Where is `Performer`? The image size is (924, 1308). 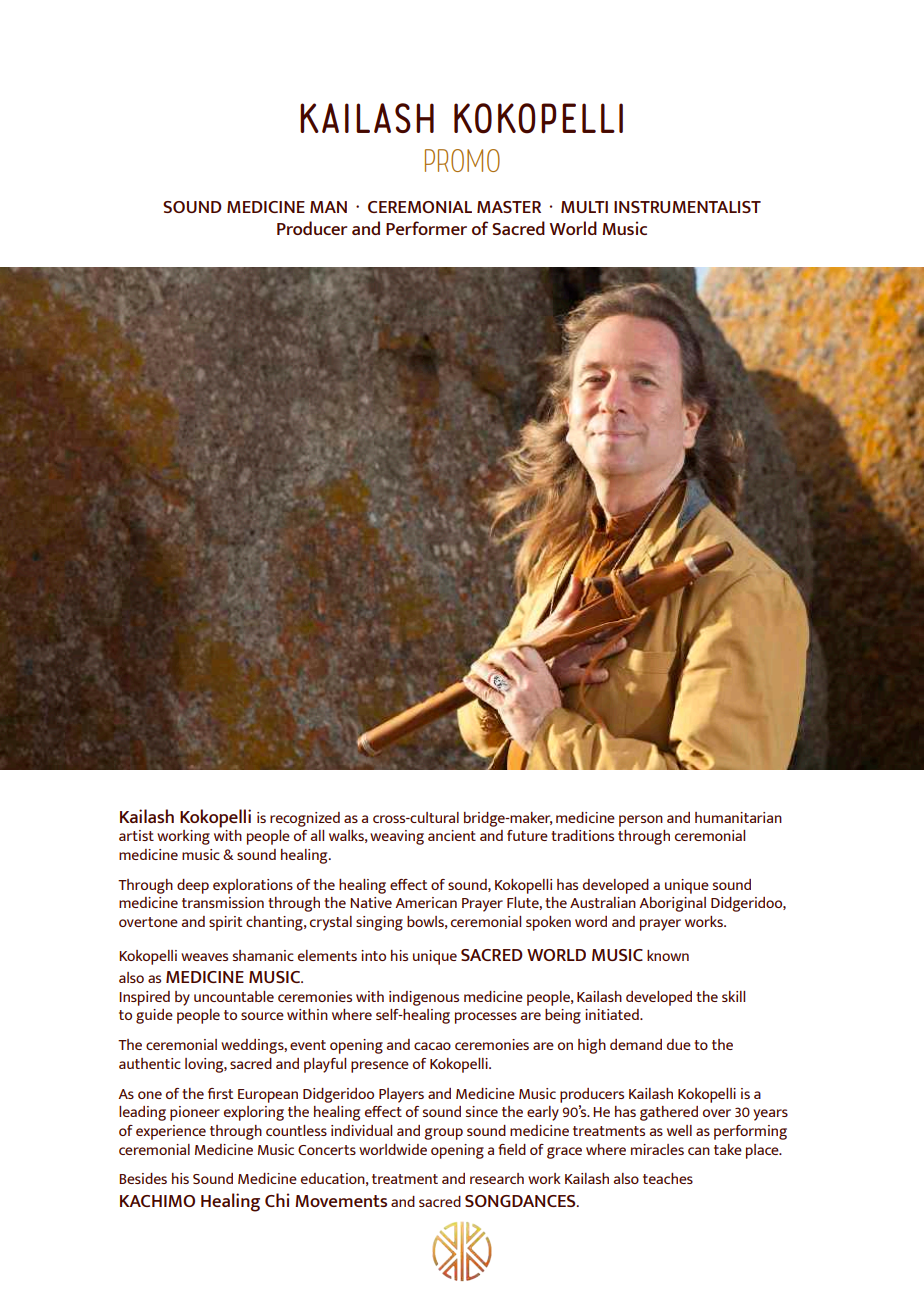 Performer is located at coordinates (426, 228).
